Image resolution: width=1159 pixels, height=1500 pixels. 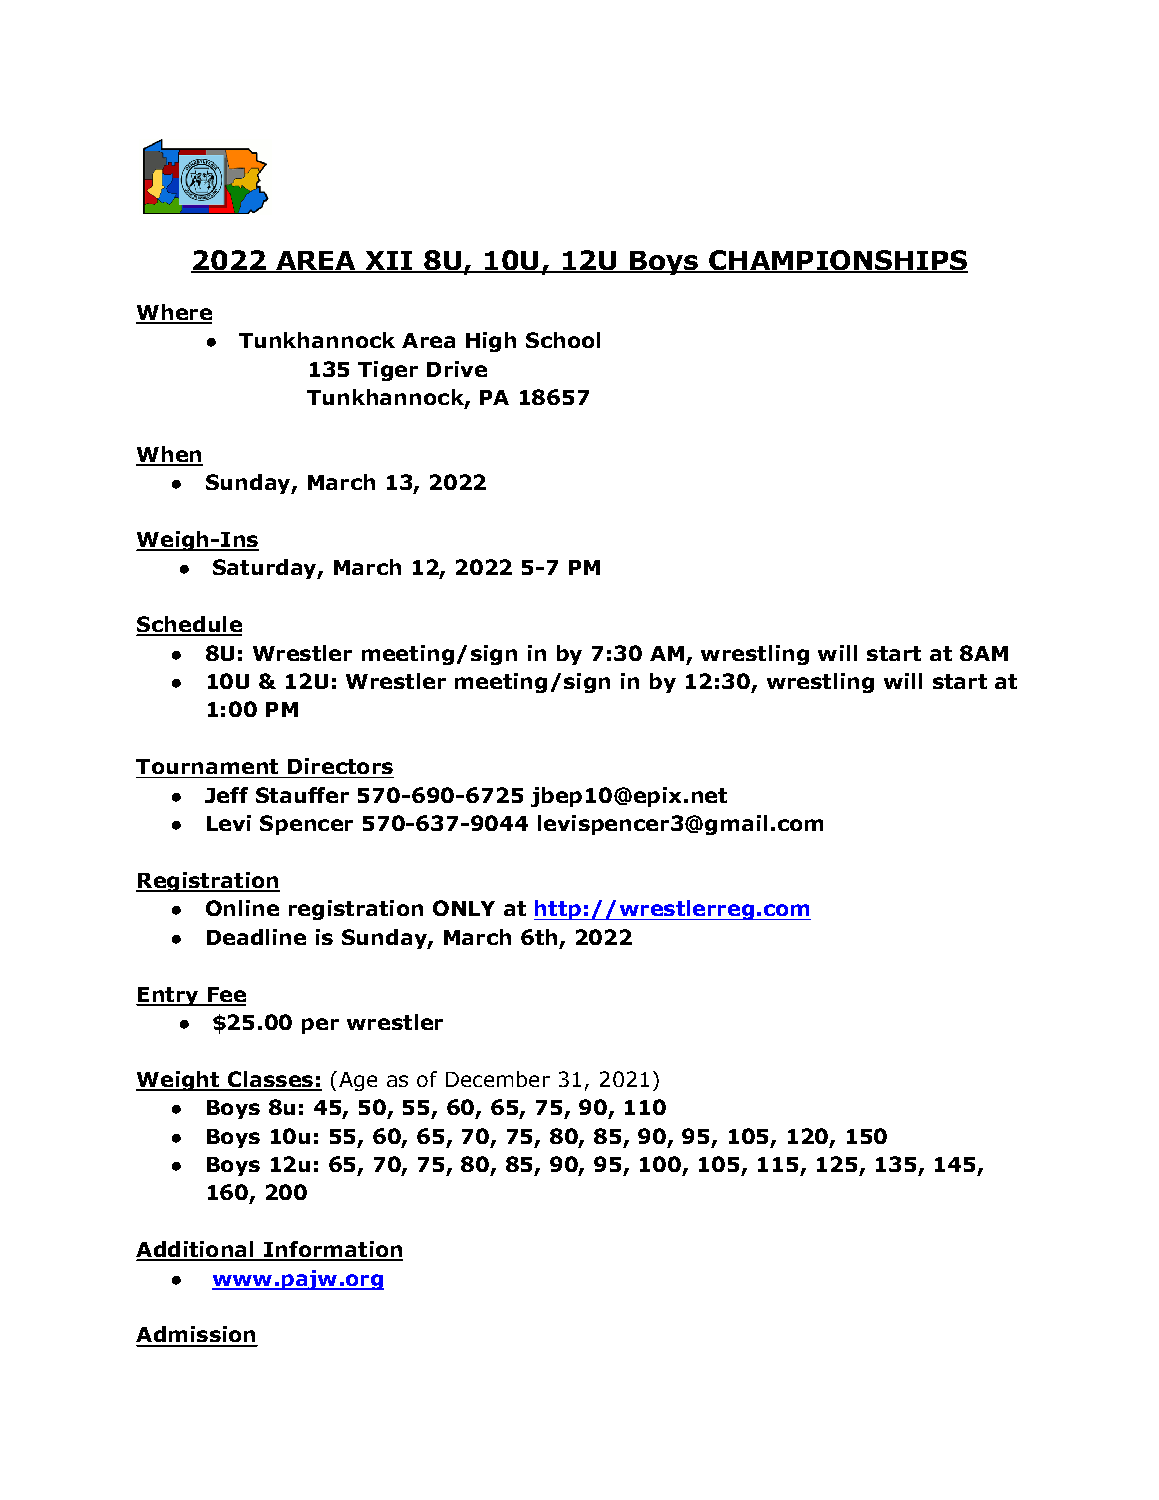 I want to click on ONLY, so click(x=464, y=908).
